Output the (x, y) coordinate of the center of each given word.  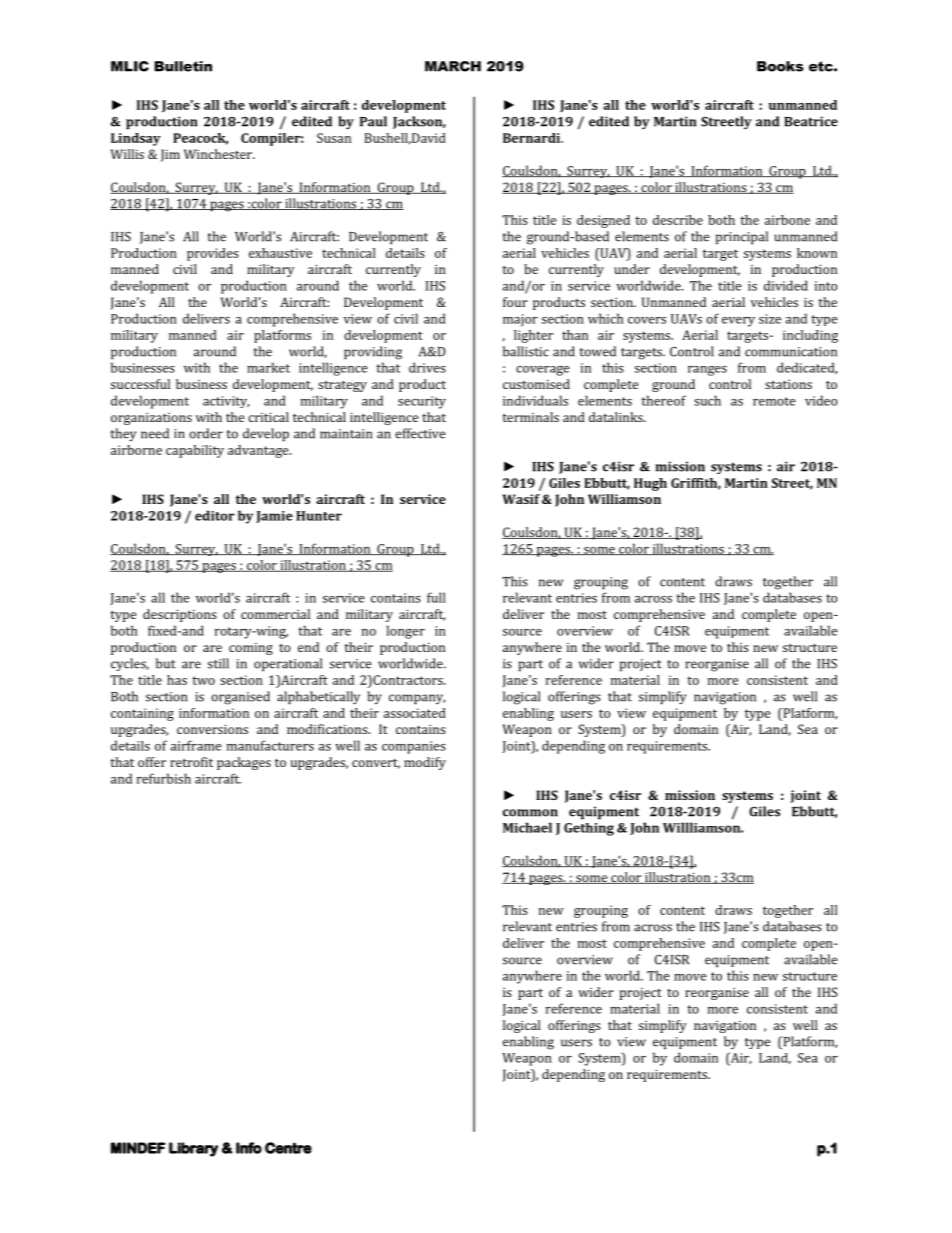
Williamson (624, 499)
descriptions (180, 615)
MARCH (453, 66)
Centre (288, 1148)
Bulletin (183, 66)
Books (780, 66)
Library (193, 1149)
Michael (527, 827)
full (436, 597)
